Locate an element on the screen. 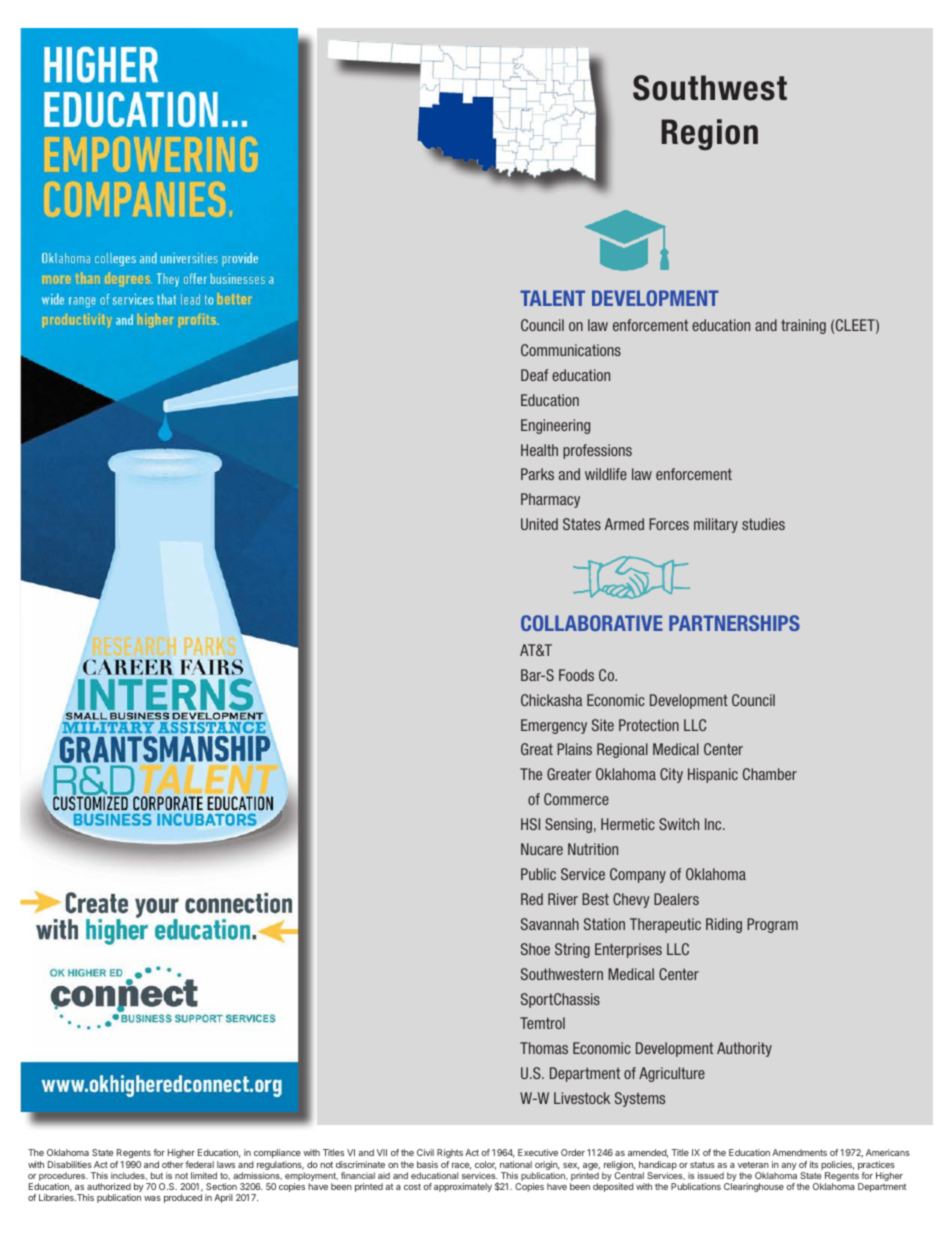 The image size is (952, 1233). TALENT is located at coordinates (552, 298).
